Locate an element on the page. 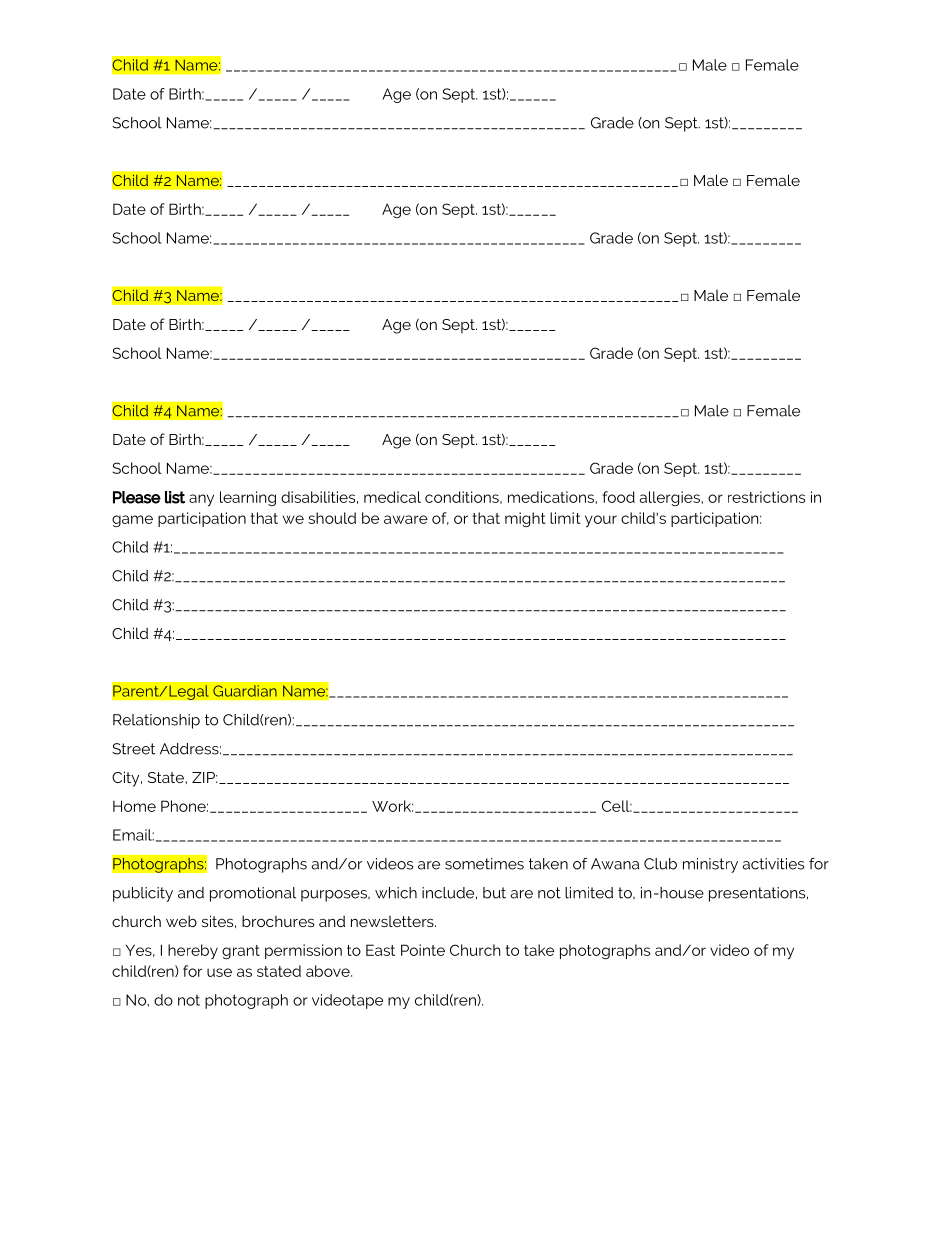 The width and height of the image is (952, 1233). Home is located at coordinates (134, 806).
